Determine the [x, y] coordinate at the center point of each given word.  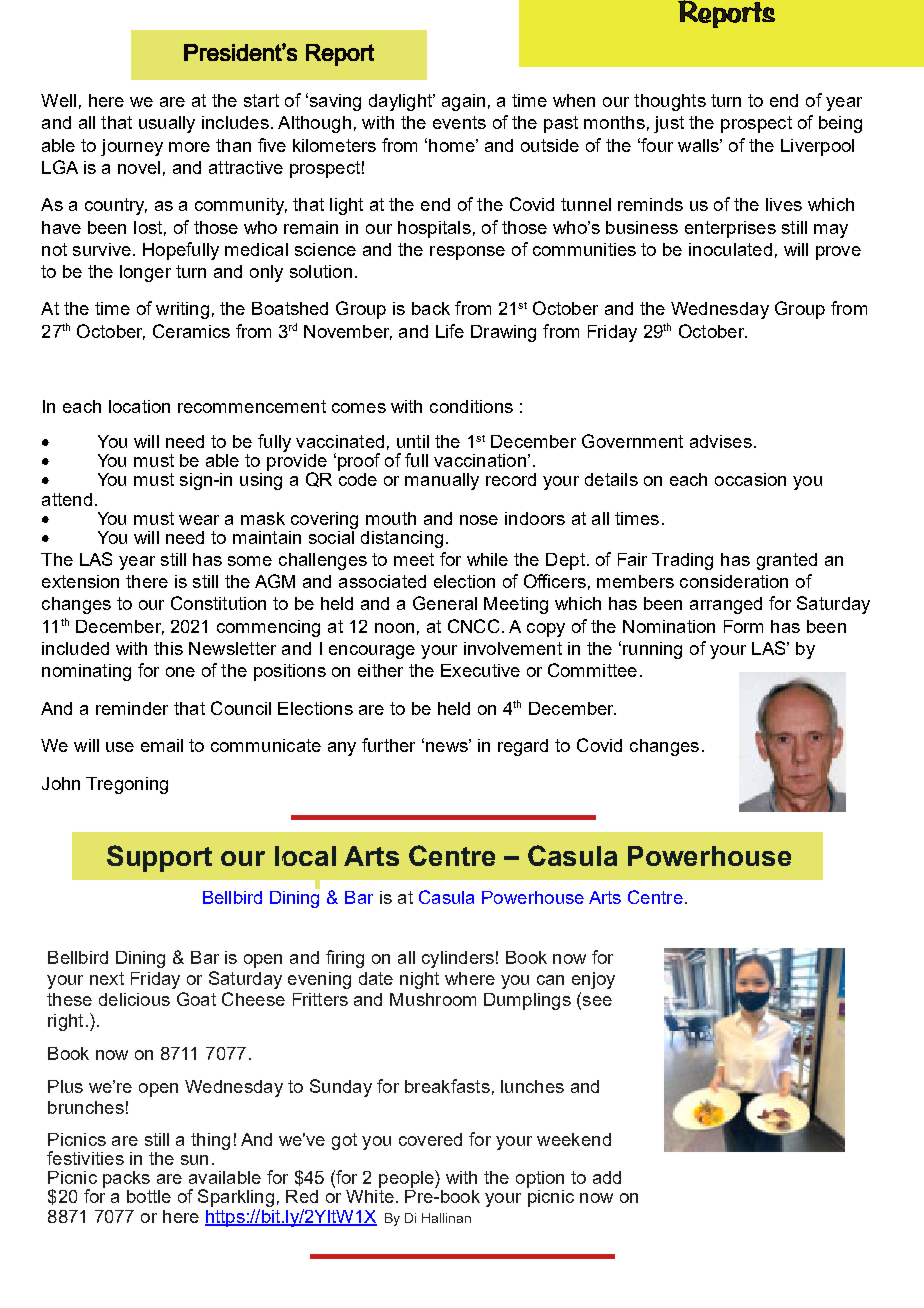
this [168, 648]
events [459, 122]
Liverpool [817, 147]
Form [743, 626]
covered [430, 1139]
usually [167, 124]
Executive [480, 670]
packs [126, 1179]
